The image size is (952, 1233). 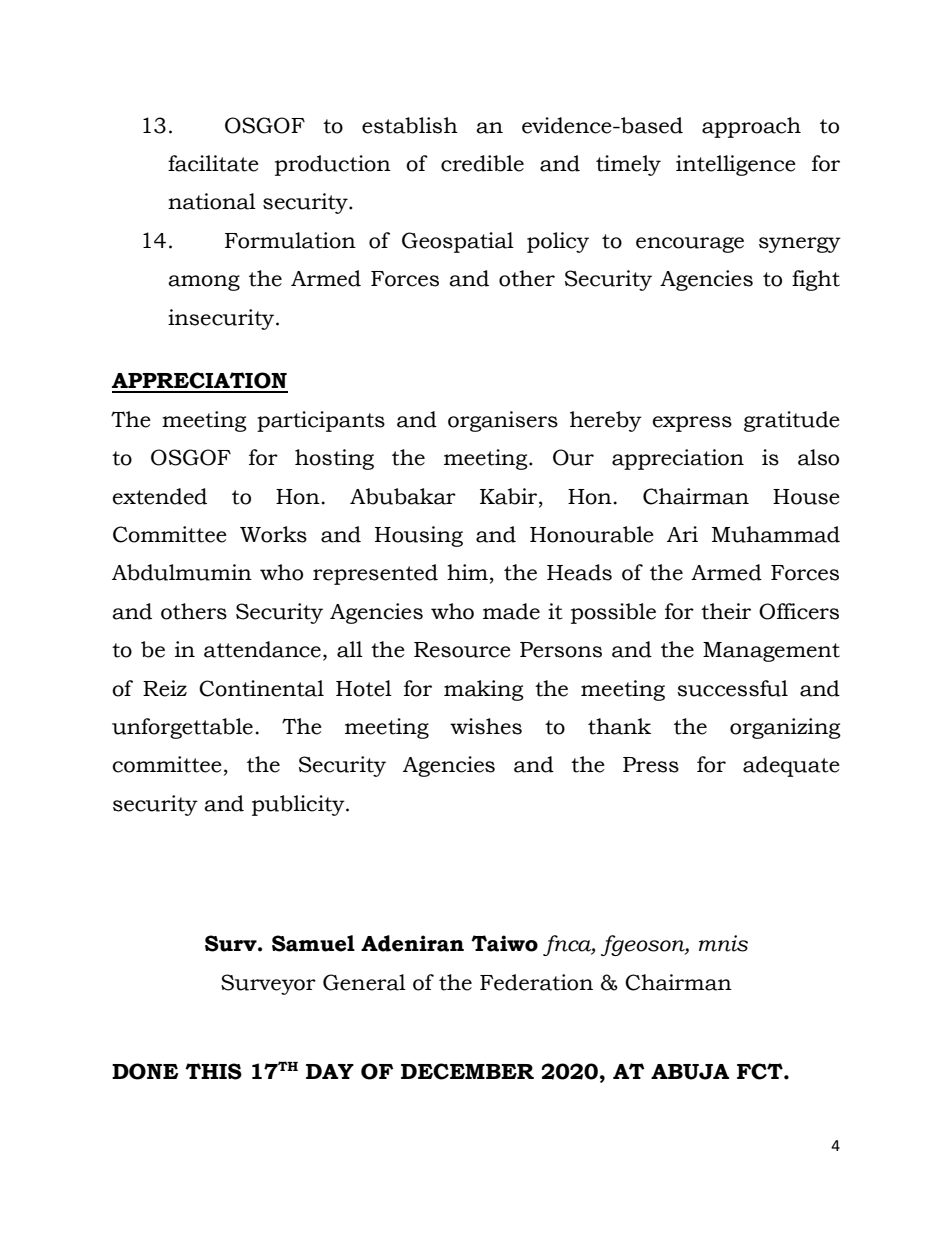 What do you see at coordinates (213, 1071) in the screenshot?
I see `THIS` at bounding box center [213, 1071].
